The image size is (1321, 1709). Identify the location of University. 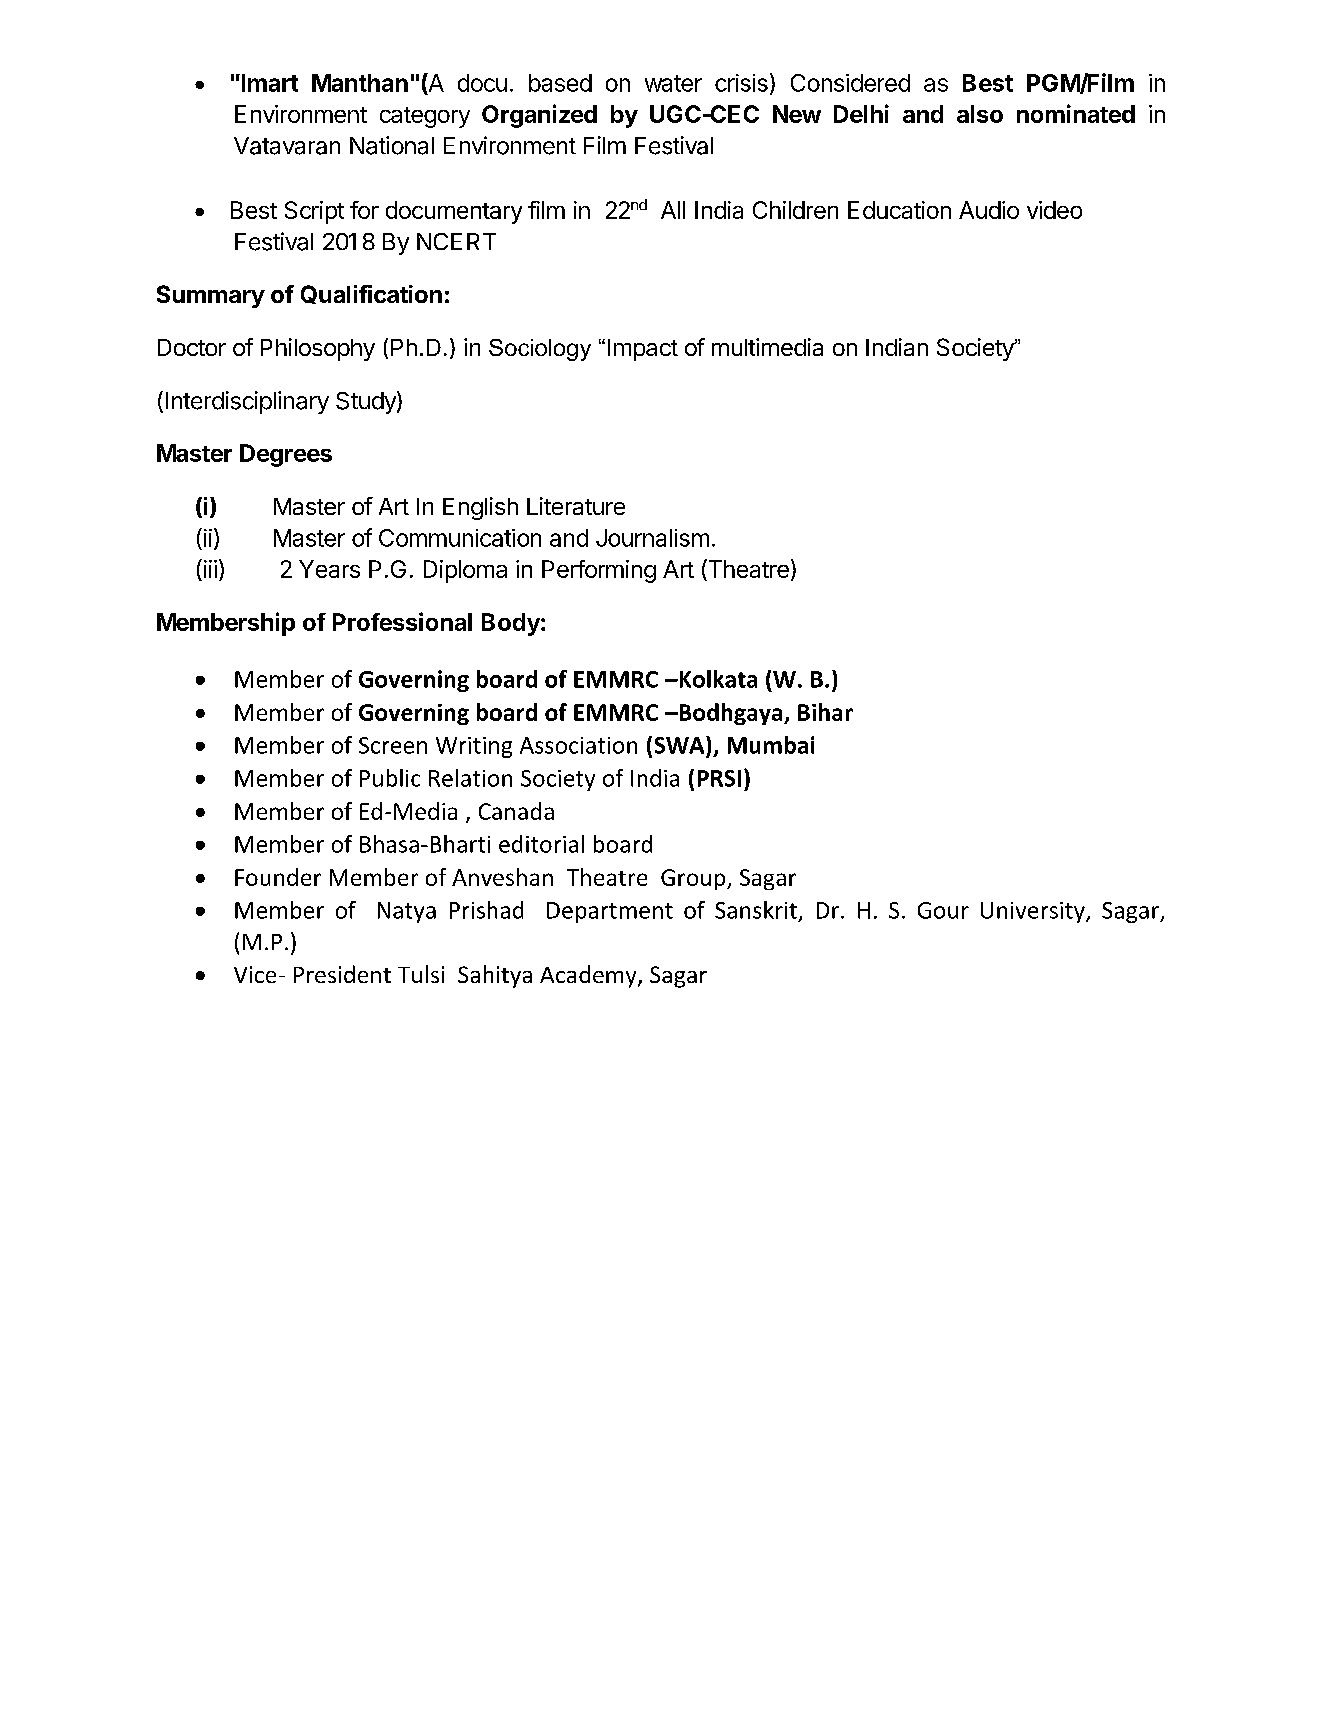
(1034, 912).
